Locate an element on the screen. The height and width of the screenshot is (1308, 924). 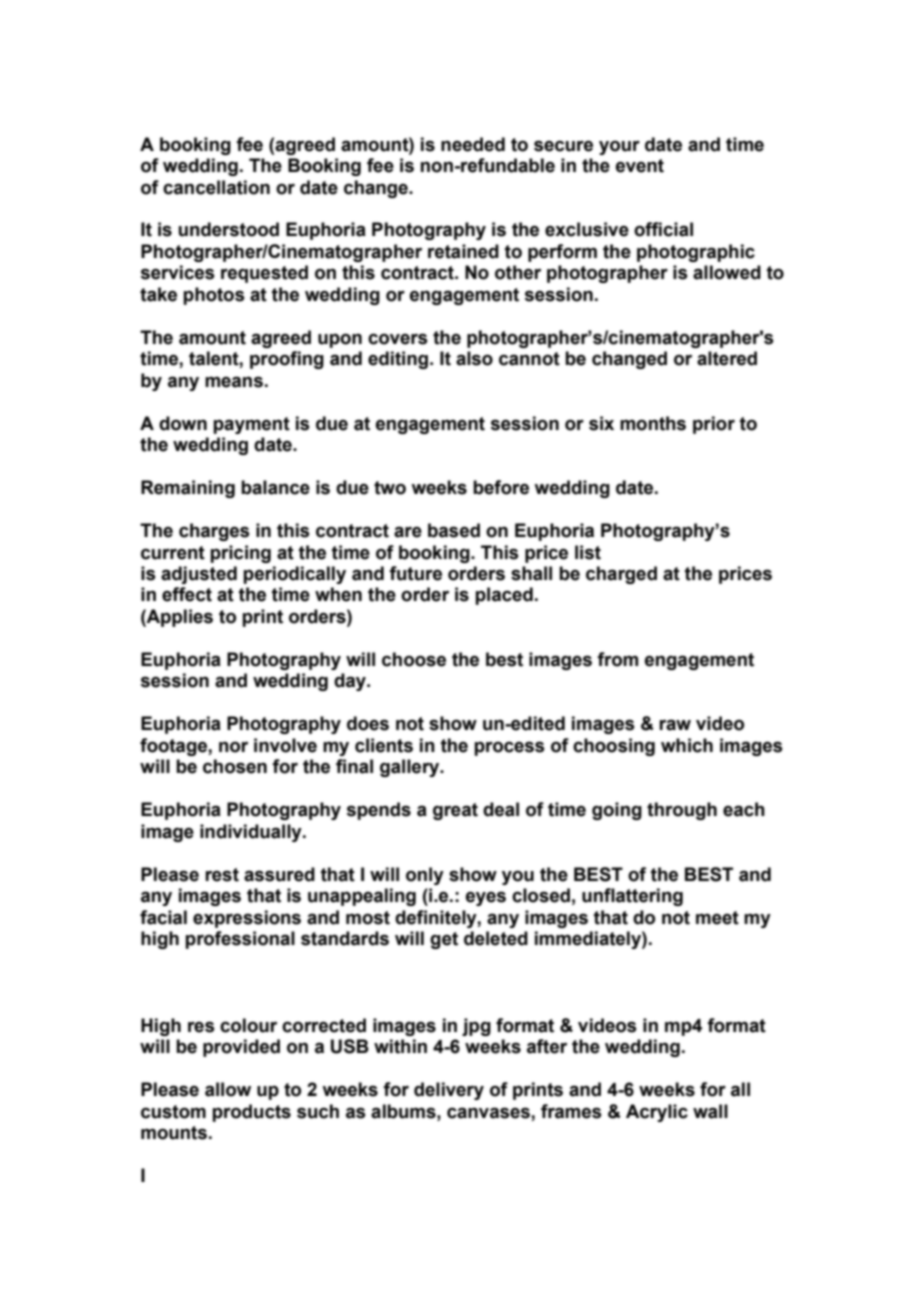
great is located at coordinates (455, 811).
